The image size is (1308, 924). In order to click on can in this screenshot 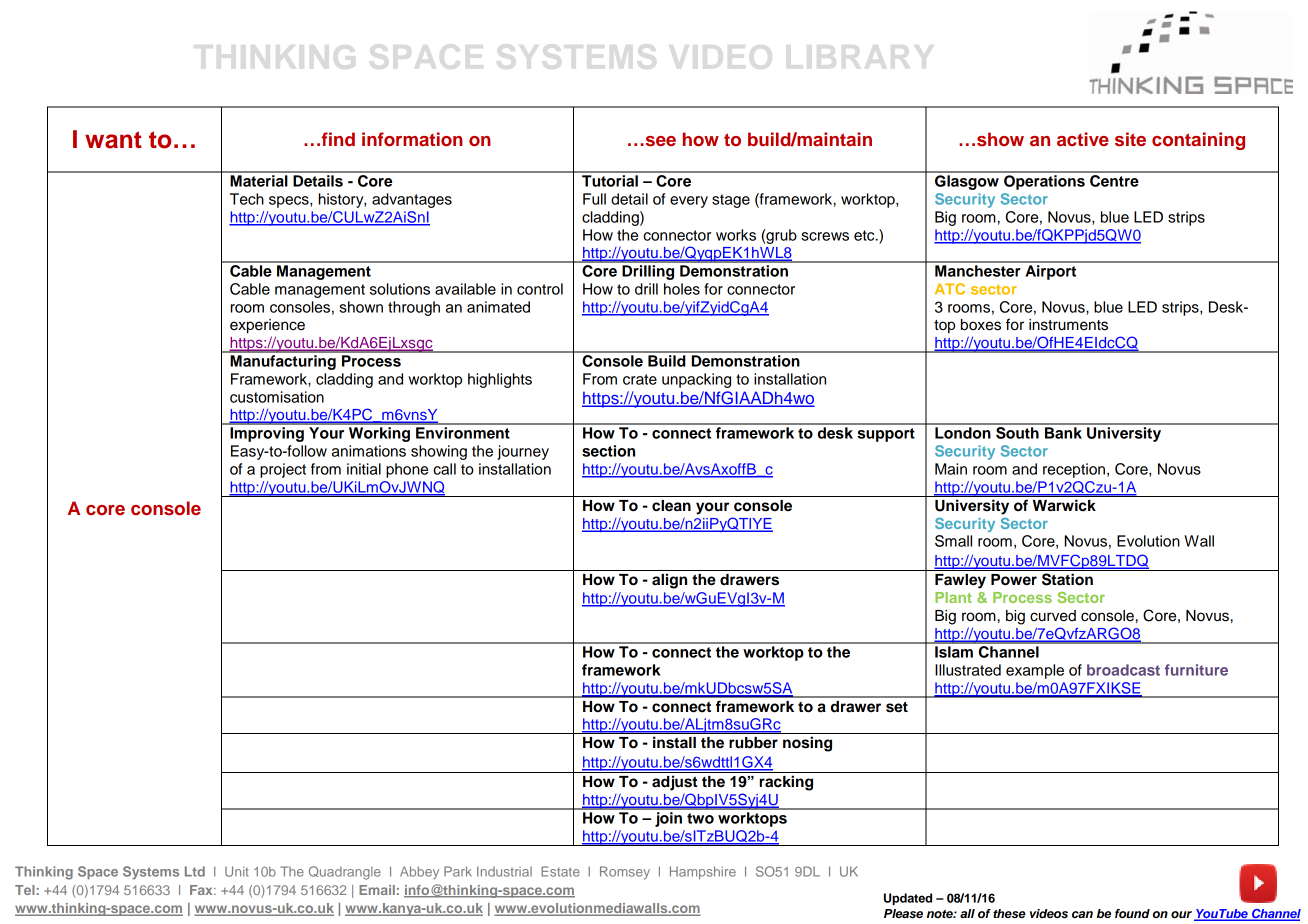, I will do `click(1082, 914)`.
